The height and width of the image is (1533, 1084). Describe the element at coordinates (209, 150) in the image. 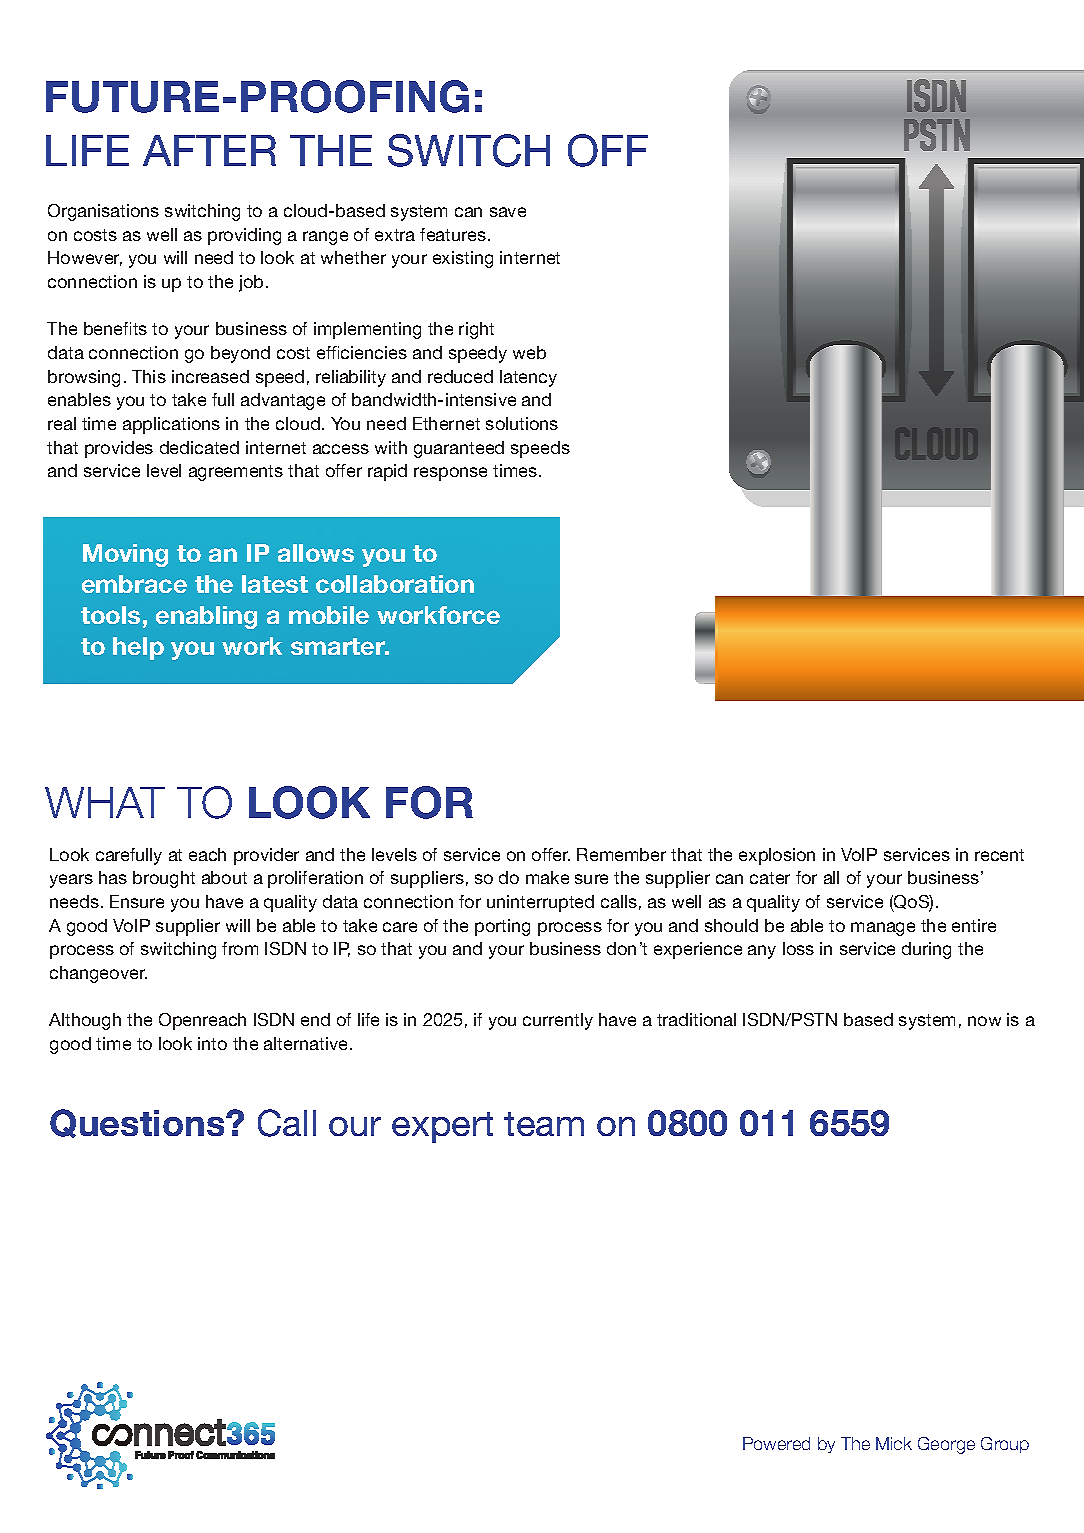

I see `AFTER` at that location.
